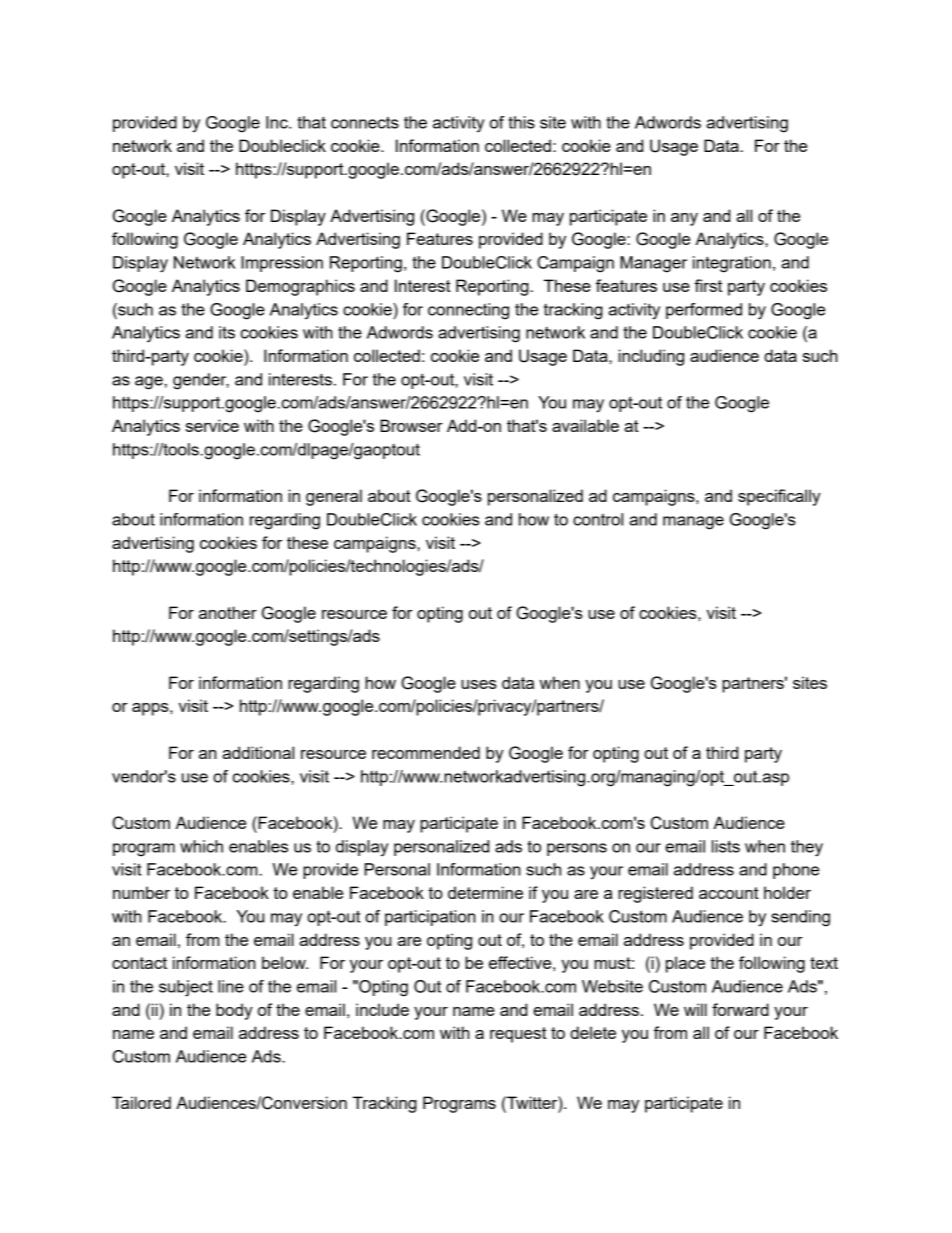  I want to click on this, so click(521, 122).
